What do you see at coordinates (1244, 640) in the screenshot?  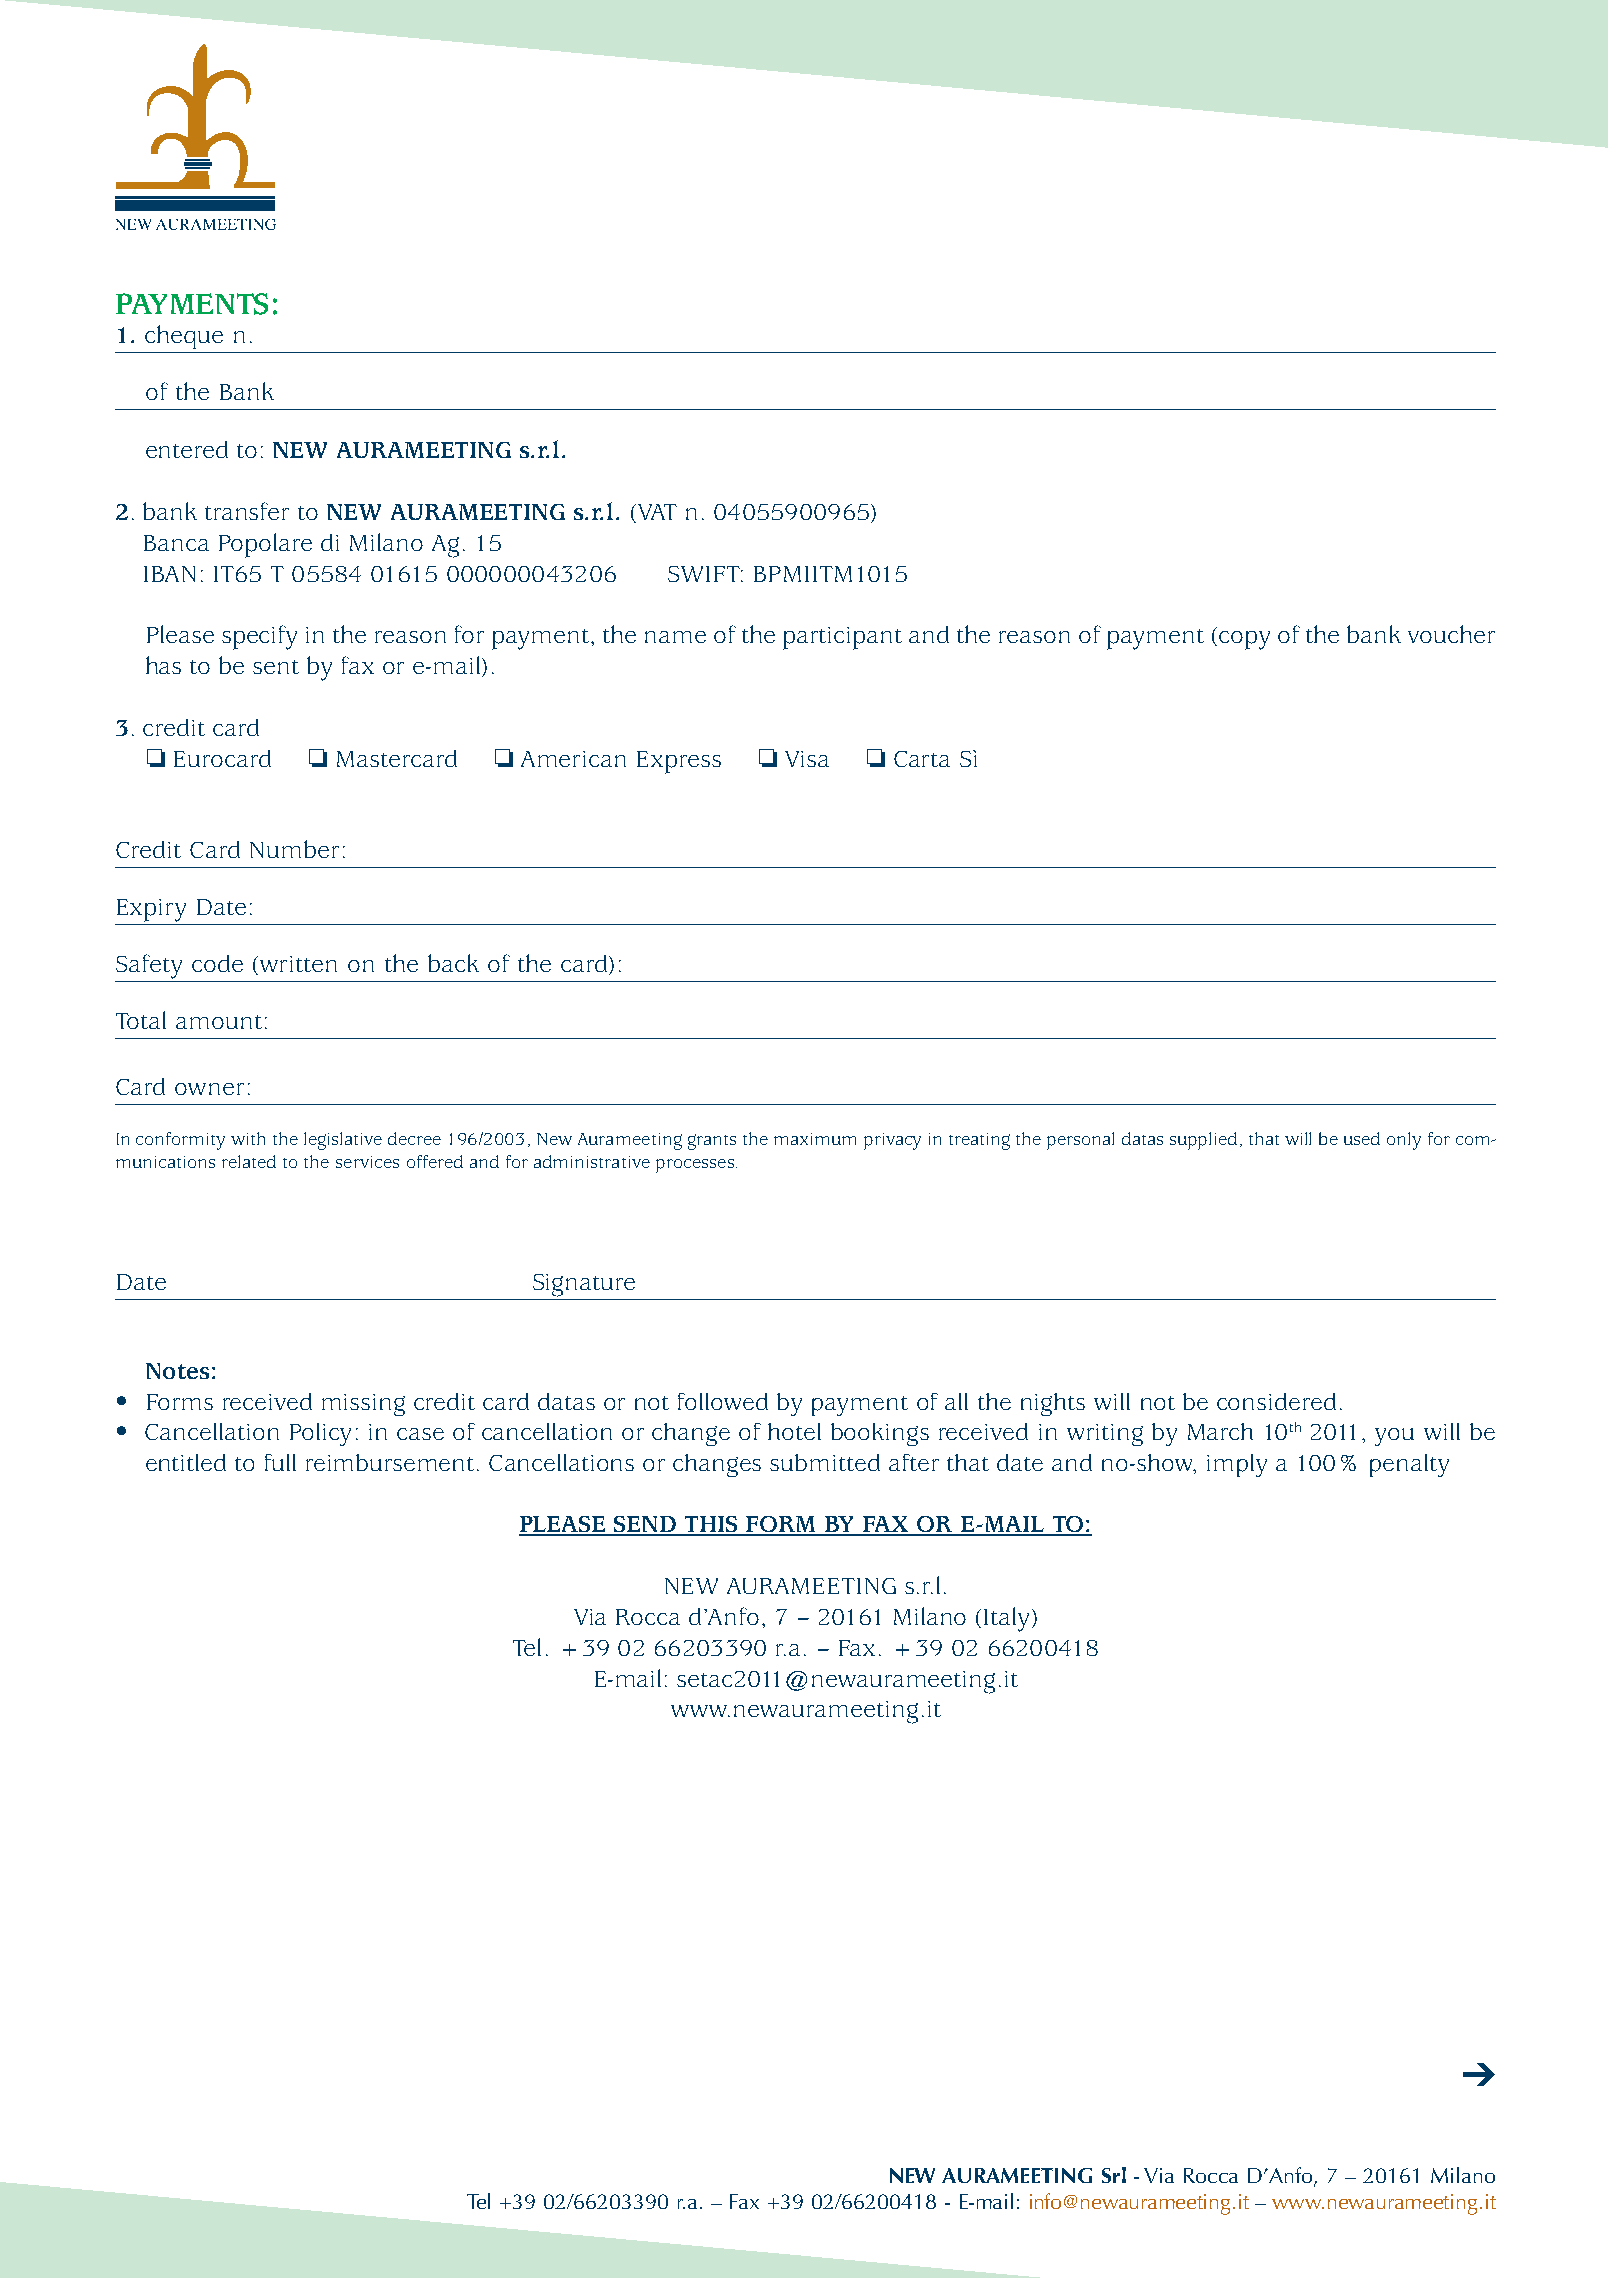 I see `copy` at bounding box center [1244, 640].
